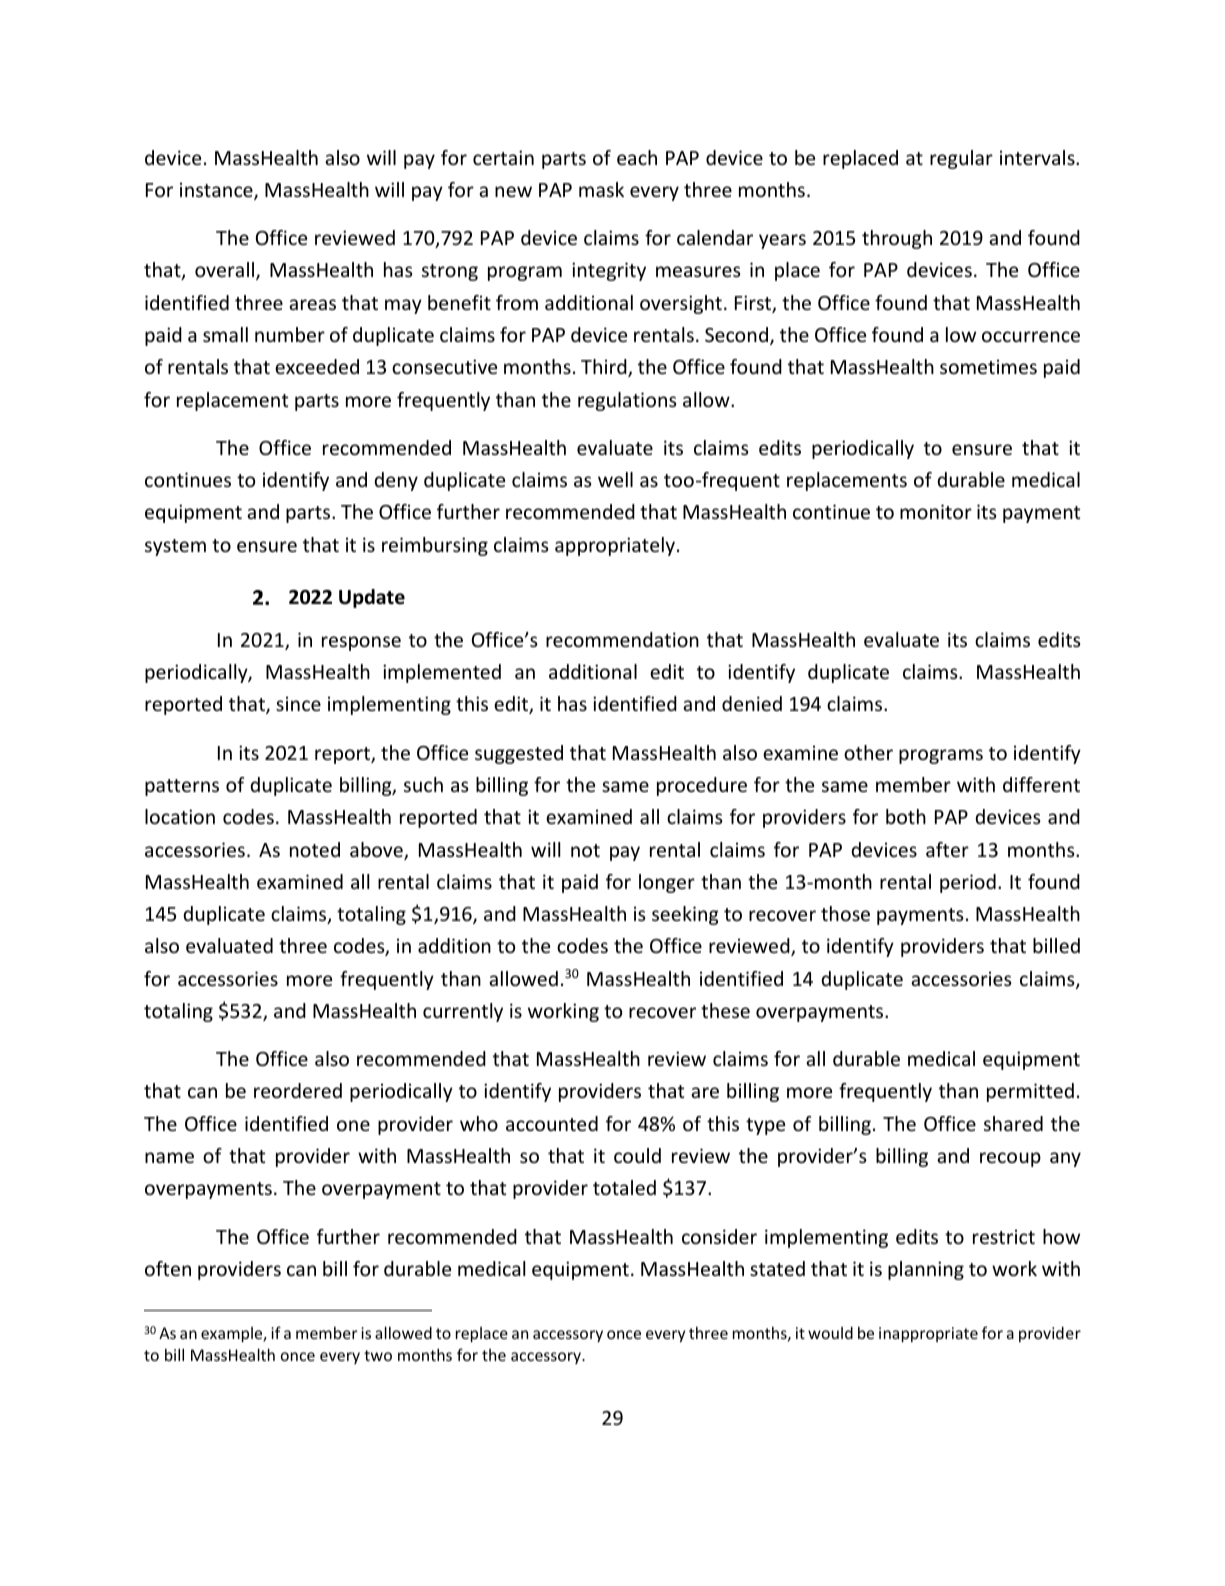  What do you see at coordinates (702, 786) in the screenshot?
I see `procedure` at bounding box center [702, 786].
